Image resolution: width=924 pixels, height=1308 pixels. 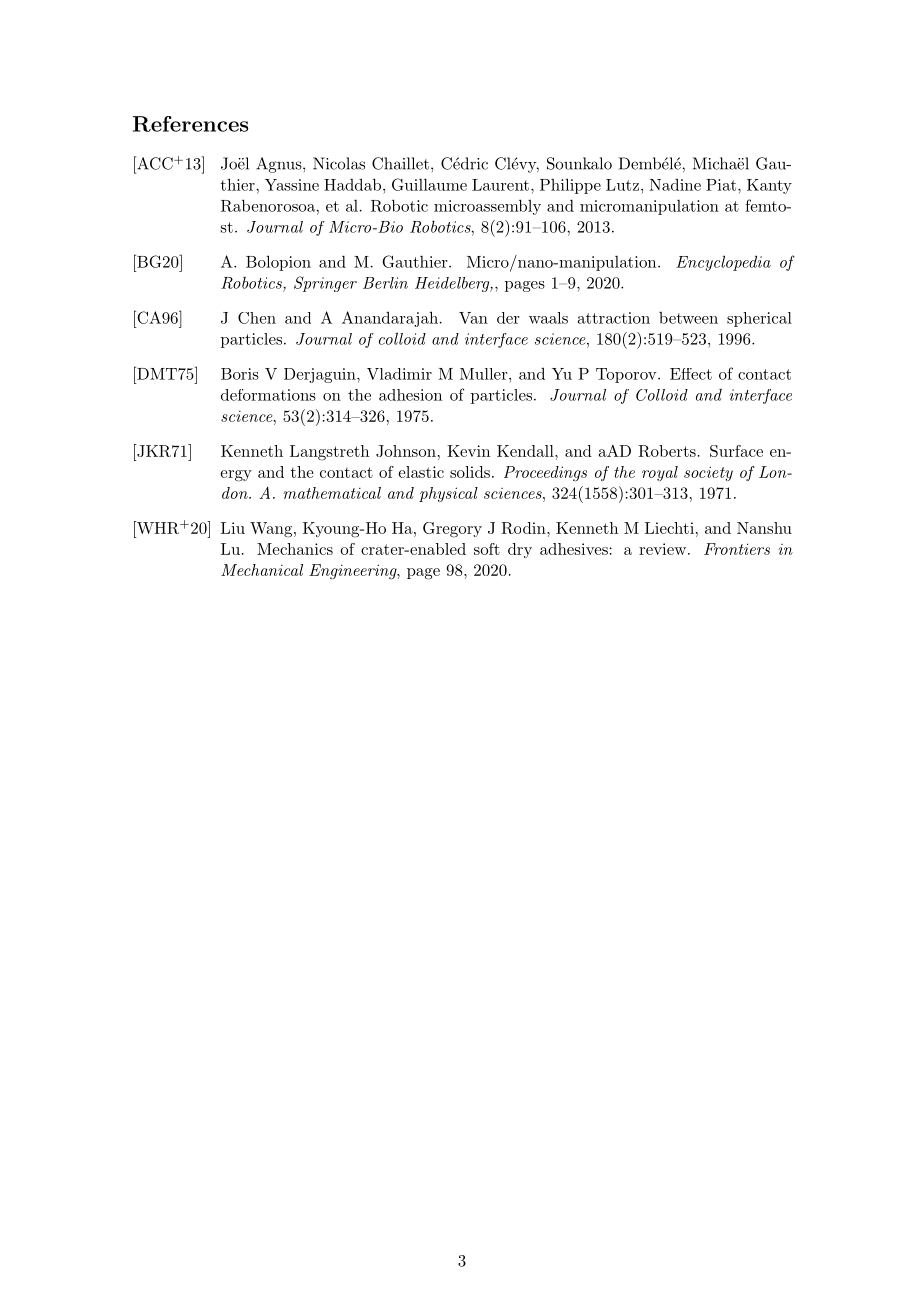 What do you see at coordinates (662, 549) in the image?
I see `review` at bounding box center [662, 549].
